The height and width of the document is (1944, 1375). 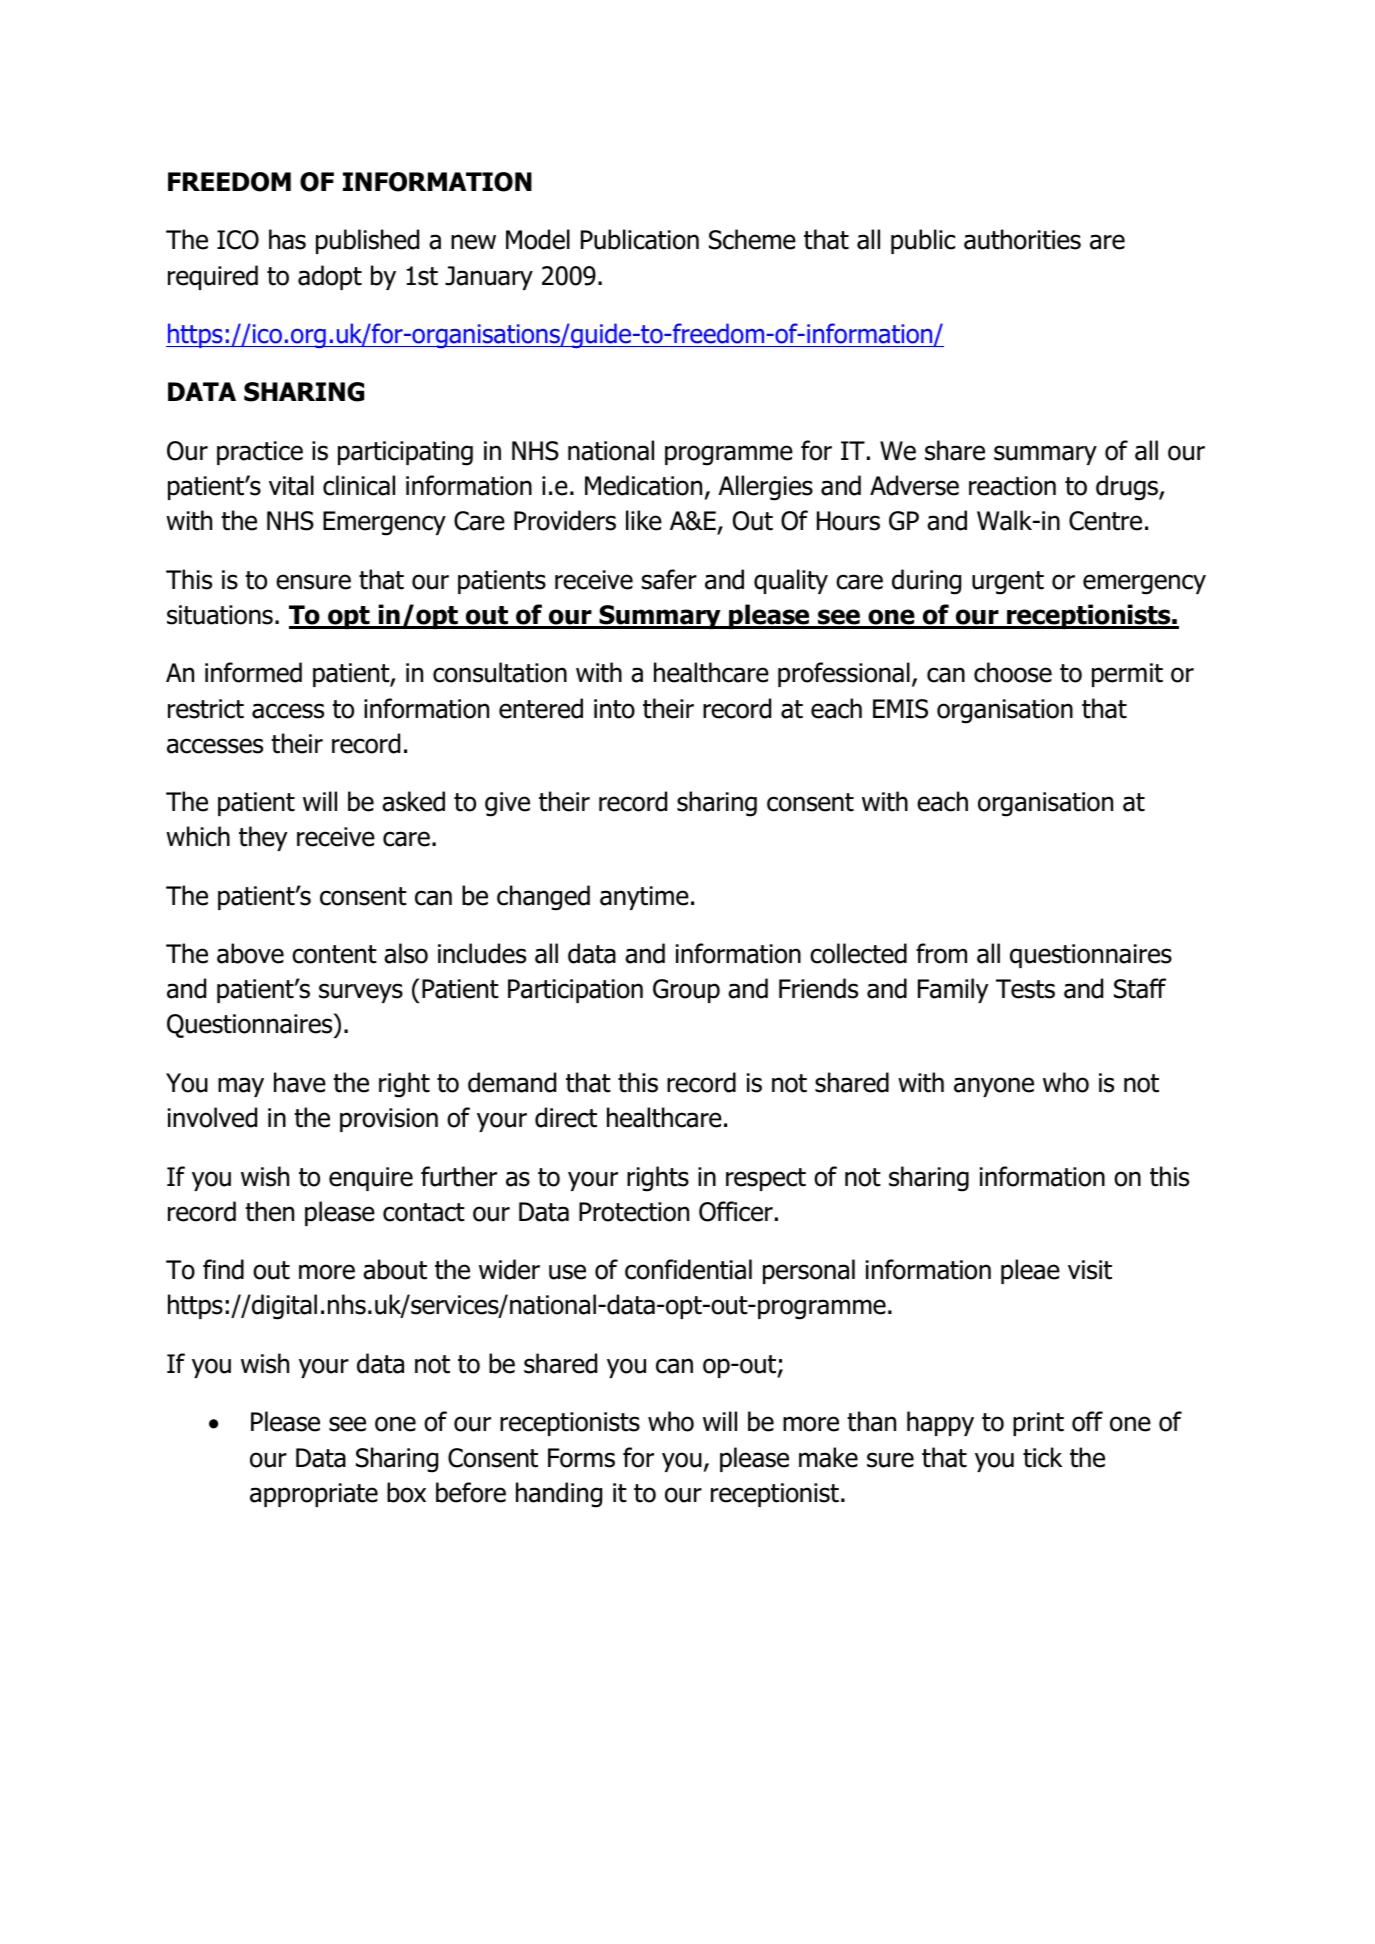 What do you see at coordinates (752, 239) in the document?
I see `Scheme` at bounding box center [752, 239].
